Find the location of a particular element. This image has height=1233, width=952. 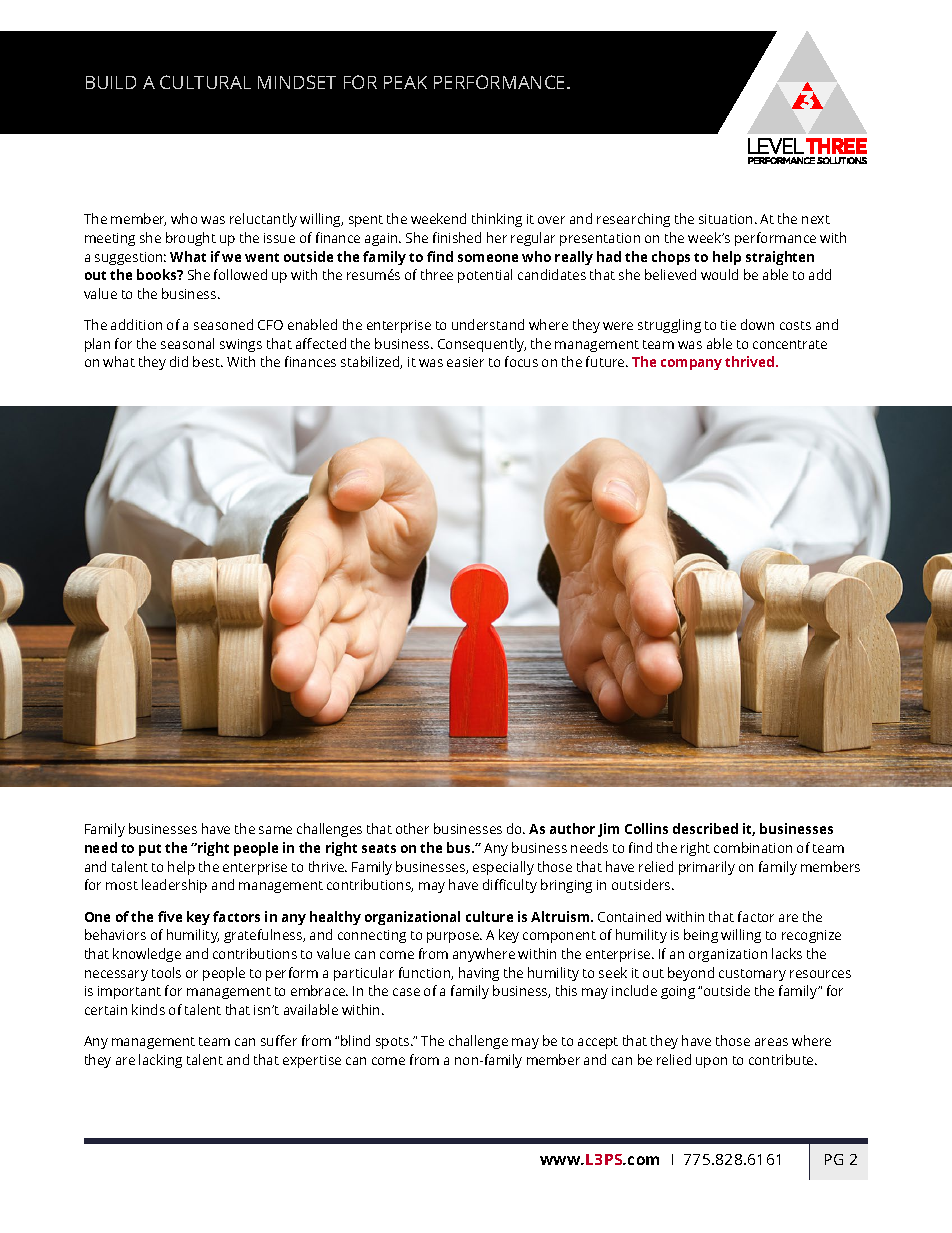

easier is located at coordinates (465, 362).
